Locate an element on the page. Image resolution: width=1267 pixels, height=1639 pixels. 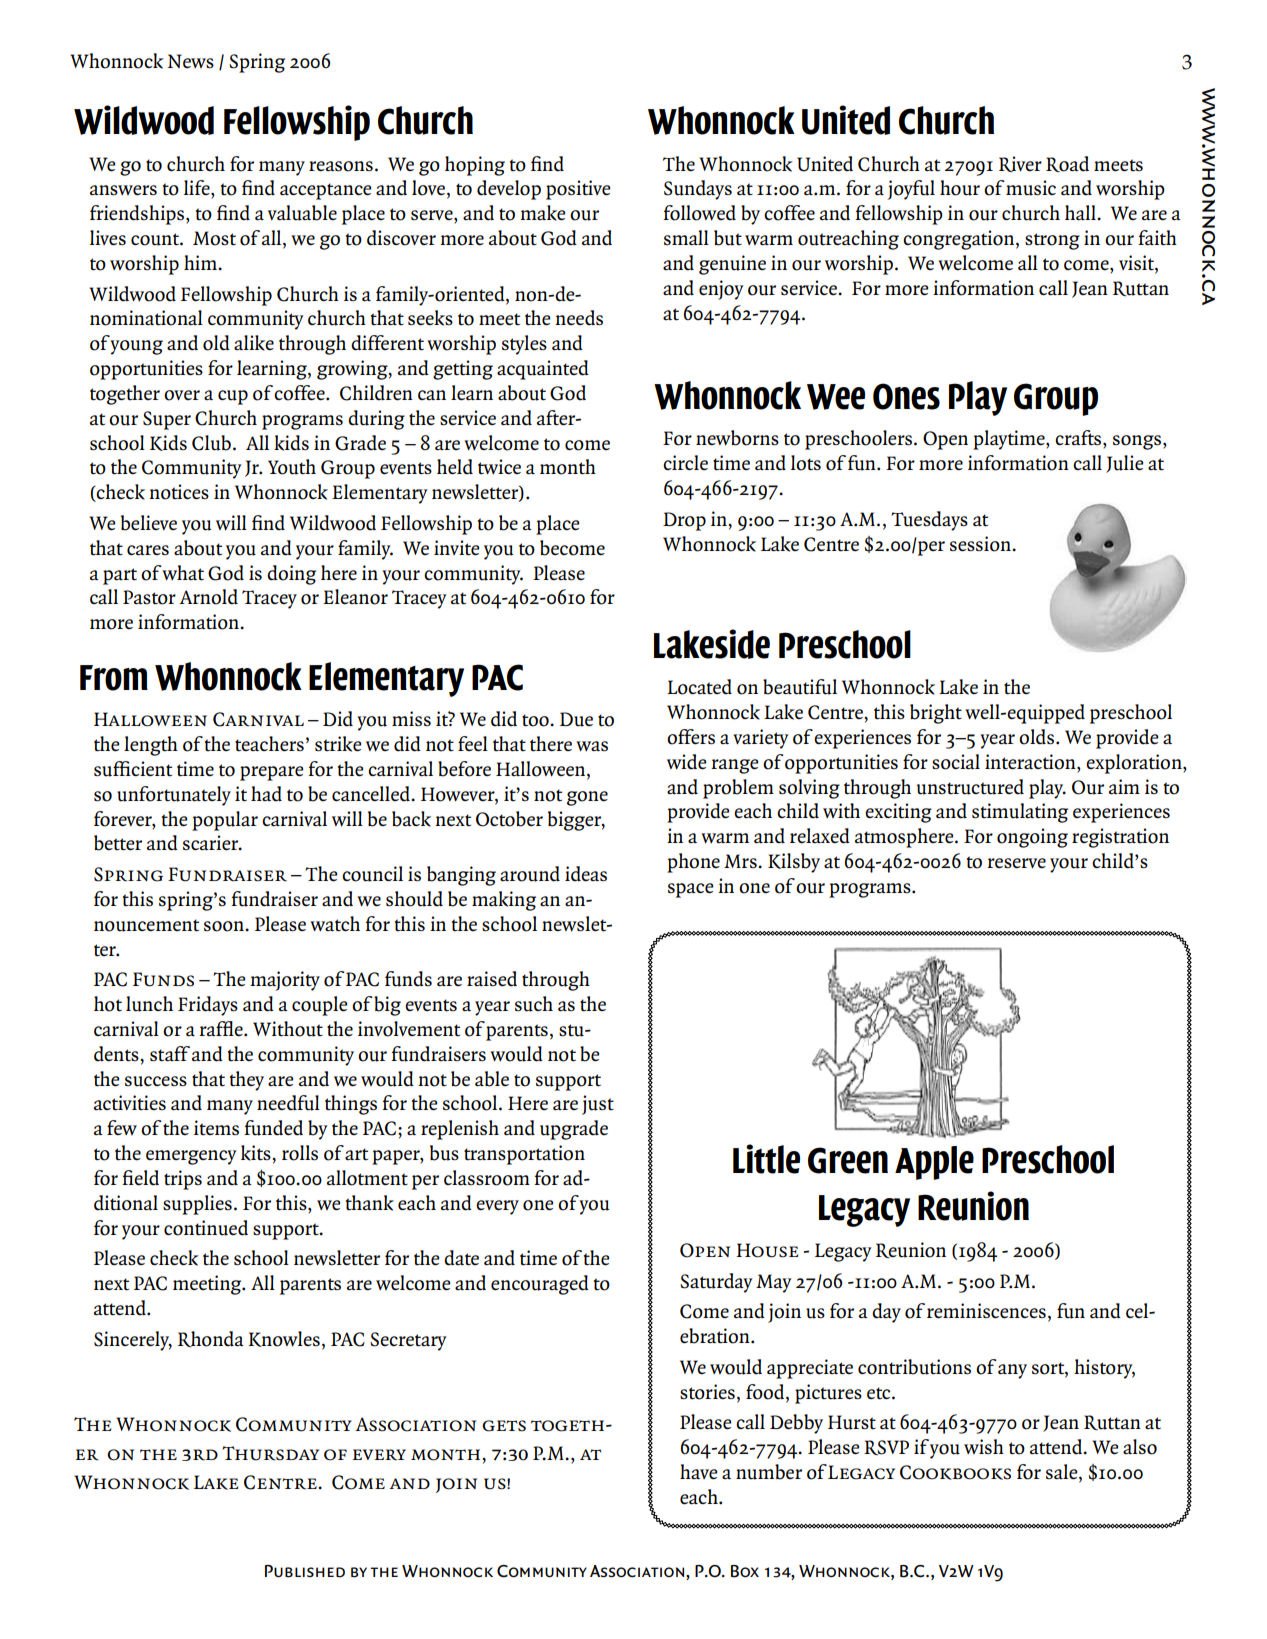
sale is located at coordinates (1063, 1473).
